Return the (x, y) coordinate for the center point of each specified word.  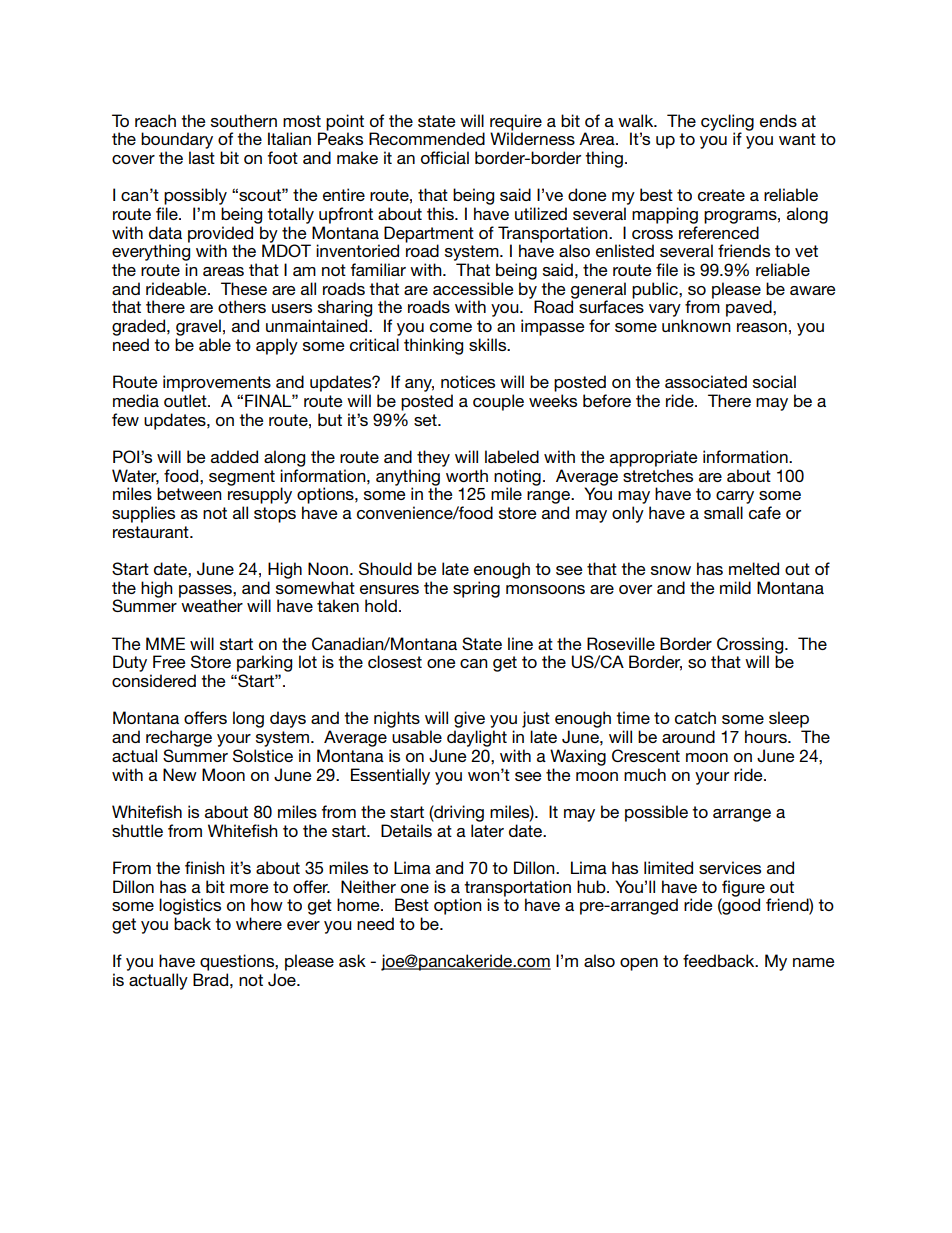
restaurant (152, 532)
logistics (190, 906)
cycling (727, 123)
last (202, 157)
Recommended (427, 138)
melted (754, 568)
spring (476, 589)
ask (352, 960)
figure (743, 889)
